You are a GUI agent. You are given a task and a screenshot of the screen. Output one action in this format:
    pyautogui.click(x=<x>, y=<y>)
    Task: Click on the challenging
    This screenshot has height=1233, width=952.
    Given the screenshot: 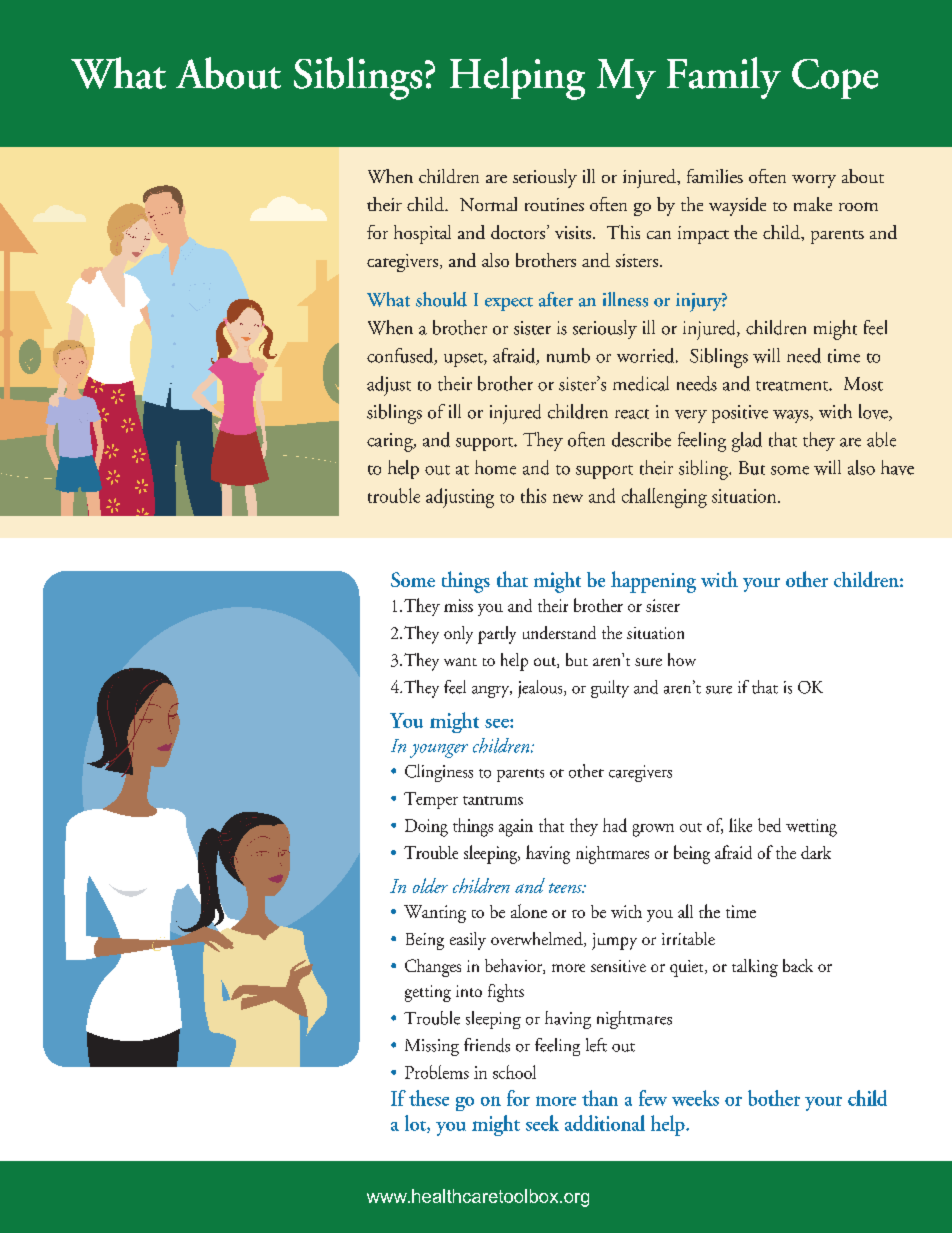 What is the action you would take?
    pyautogui.click(x=664, y=498)
